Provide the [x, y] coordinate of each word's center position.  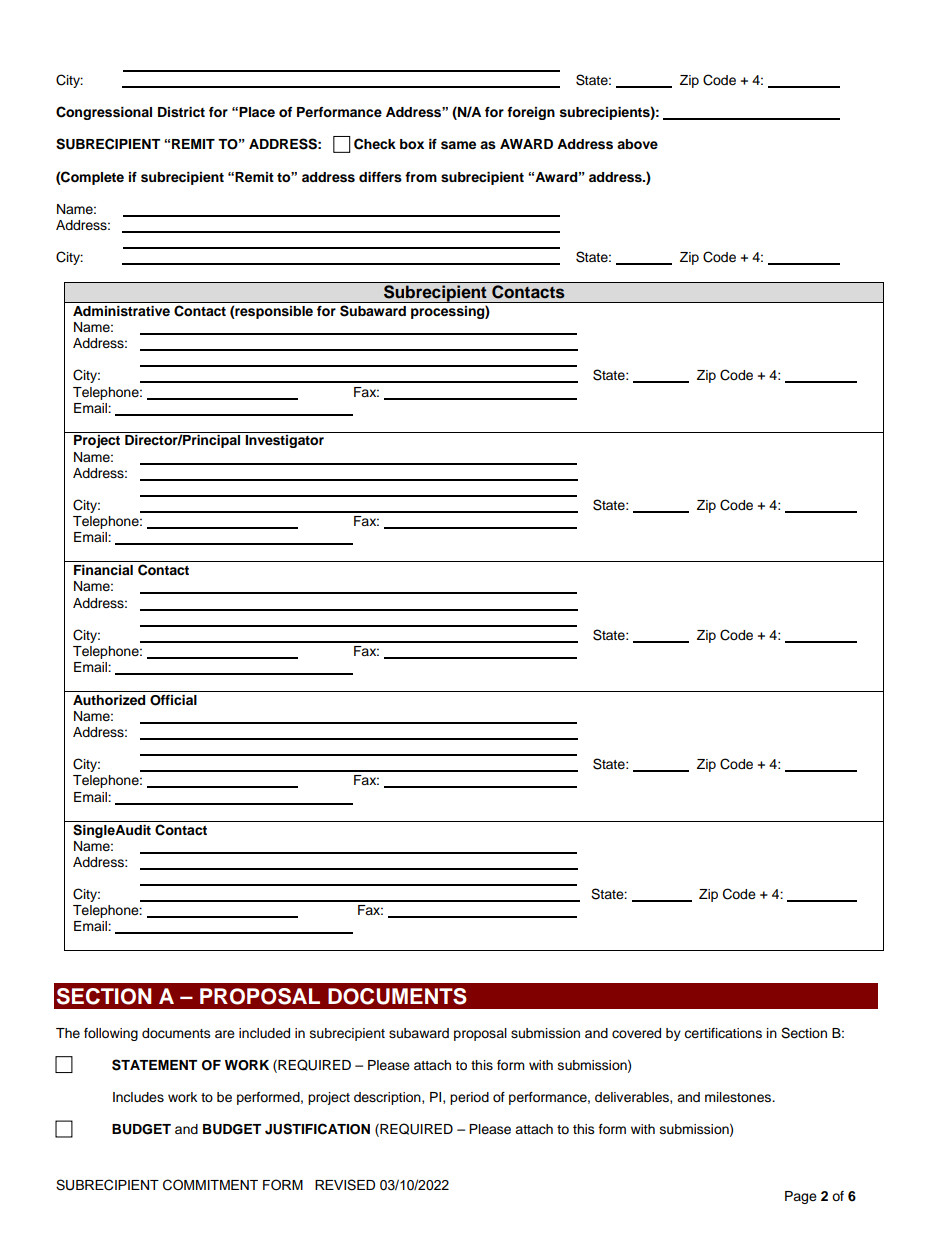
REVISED [345, 1185]
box [412, 144]
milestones [739, 1097]
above [637, 144]
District [181, 112]
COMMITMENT [210, 1185]
